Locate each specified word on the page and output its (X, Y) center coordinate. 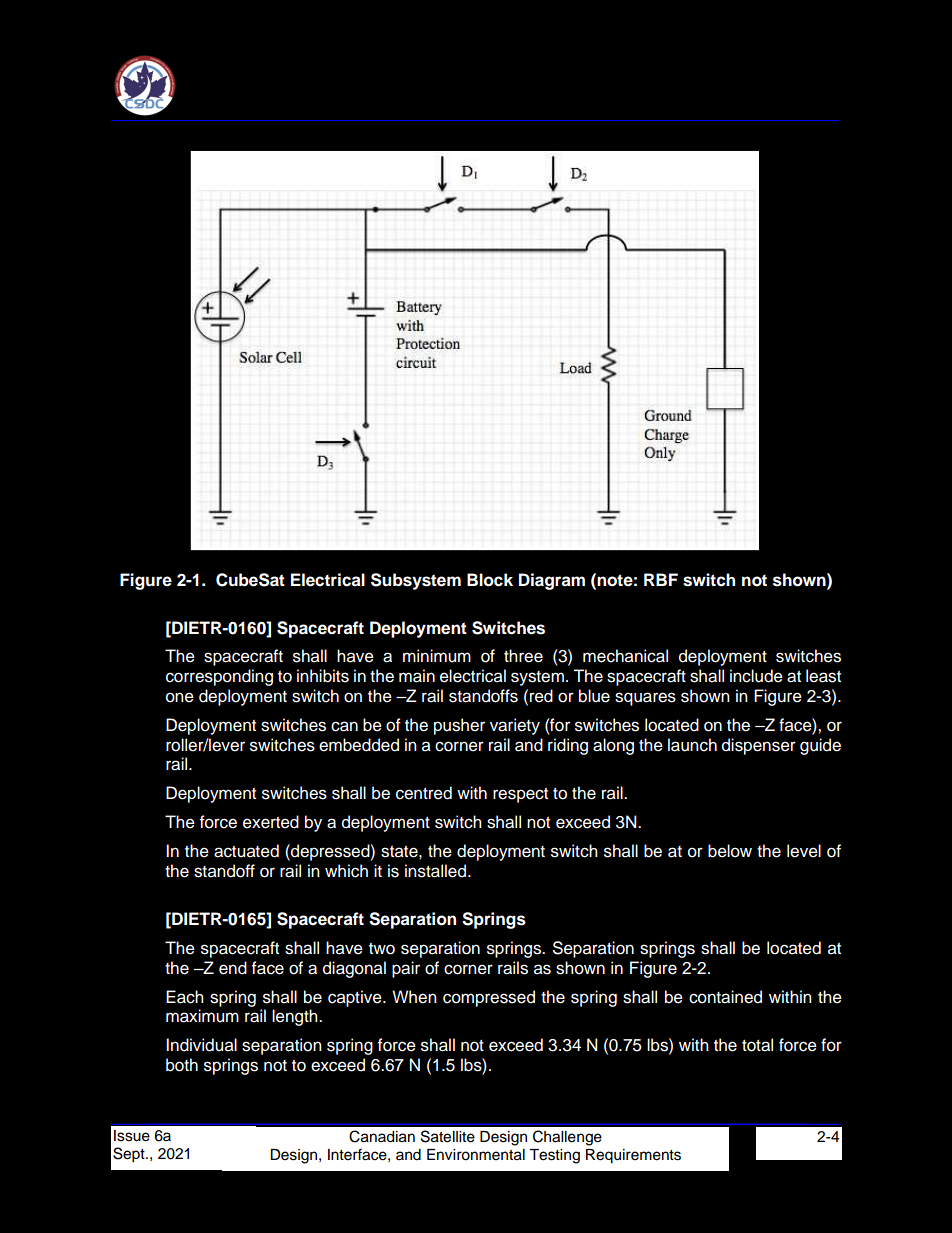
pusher (459, 726)
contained (725, 997)
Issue (132, 1136)
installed (435, 871)
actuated (246, 851)
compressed (489, 998)
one (180, 697)
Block (490, 580)
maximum (202, 1016)
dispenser (759, 746)
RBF (661, 579)
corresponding (219, 677)
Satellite (448, 1136)
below (730, 851)
